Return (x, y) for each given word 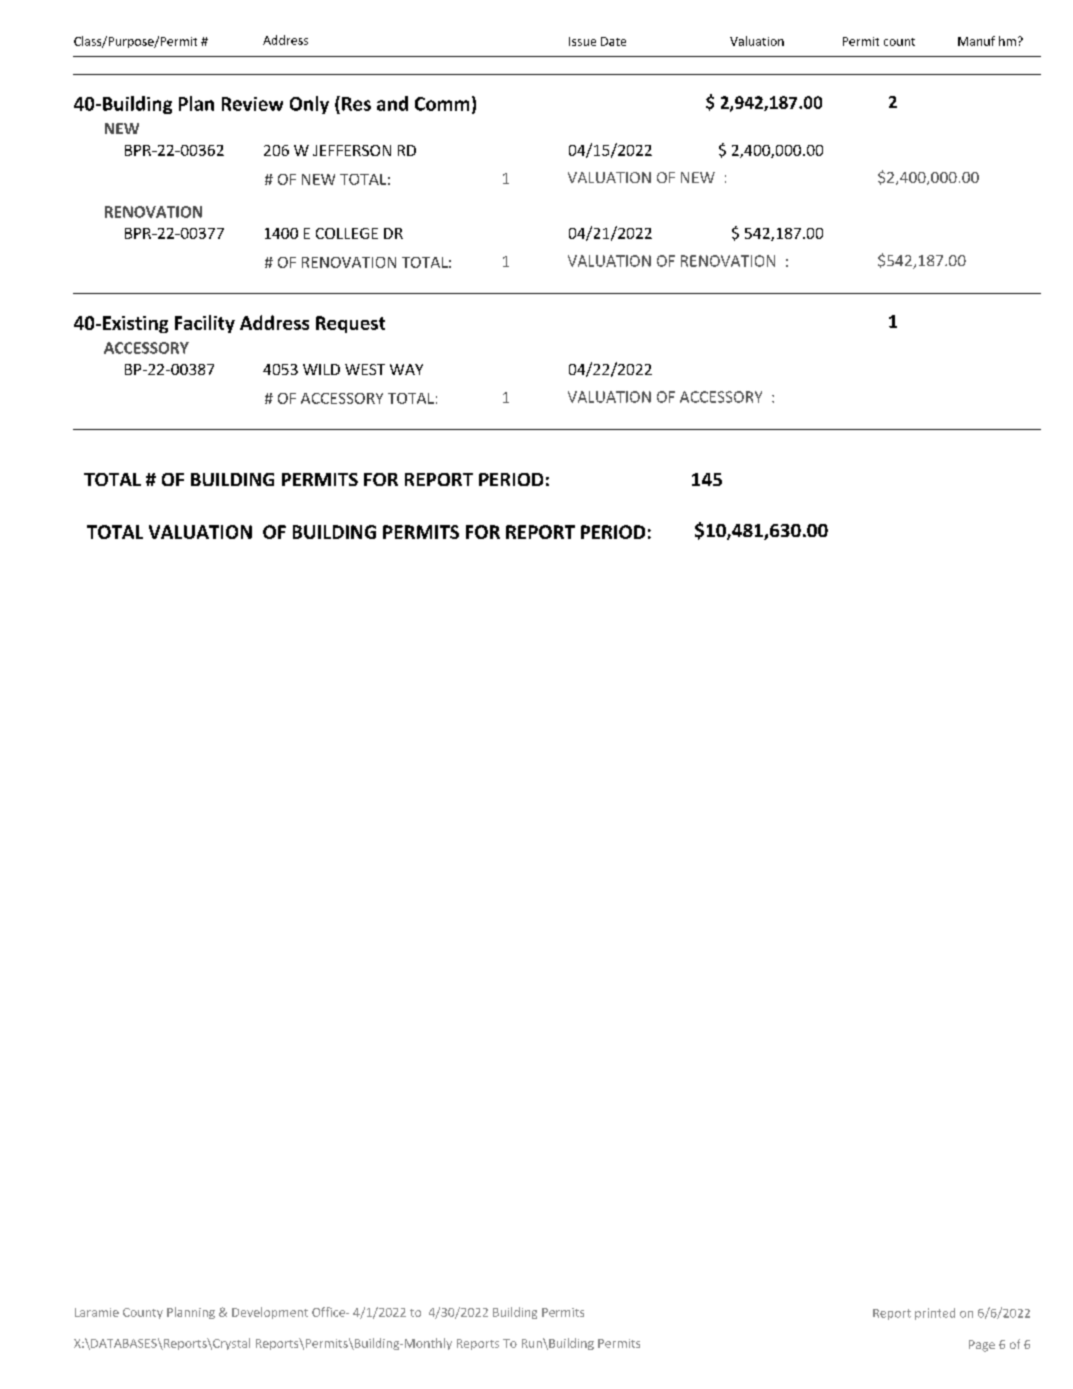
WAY (406, 369)
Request (350, 324)
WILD (321, 369)
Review (252, 104)
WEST (365, 369)
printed (935, 1314)
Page (982, 1346)
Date (613, 41)
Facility (205, 324)
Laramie (97, 1312)
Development (270, 1313)
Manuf (976, 41)
